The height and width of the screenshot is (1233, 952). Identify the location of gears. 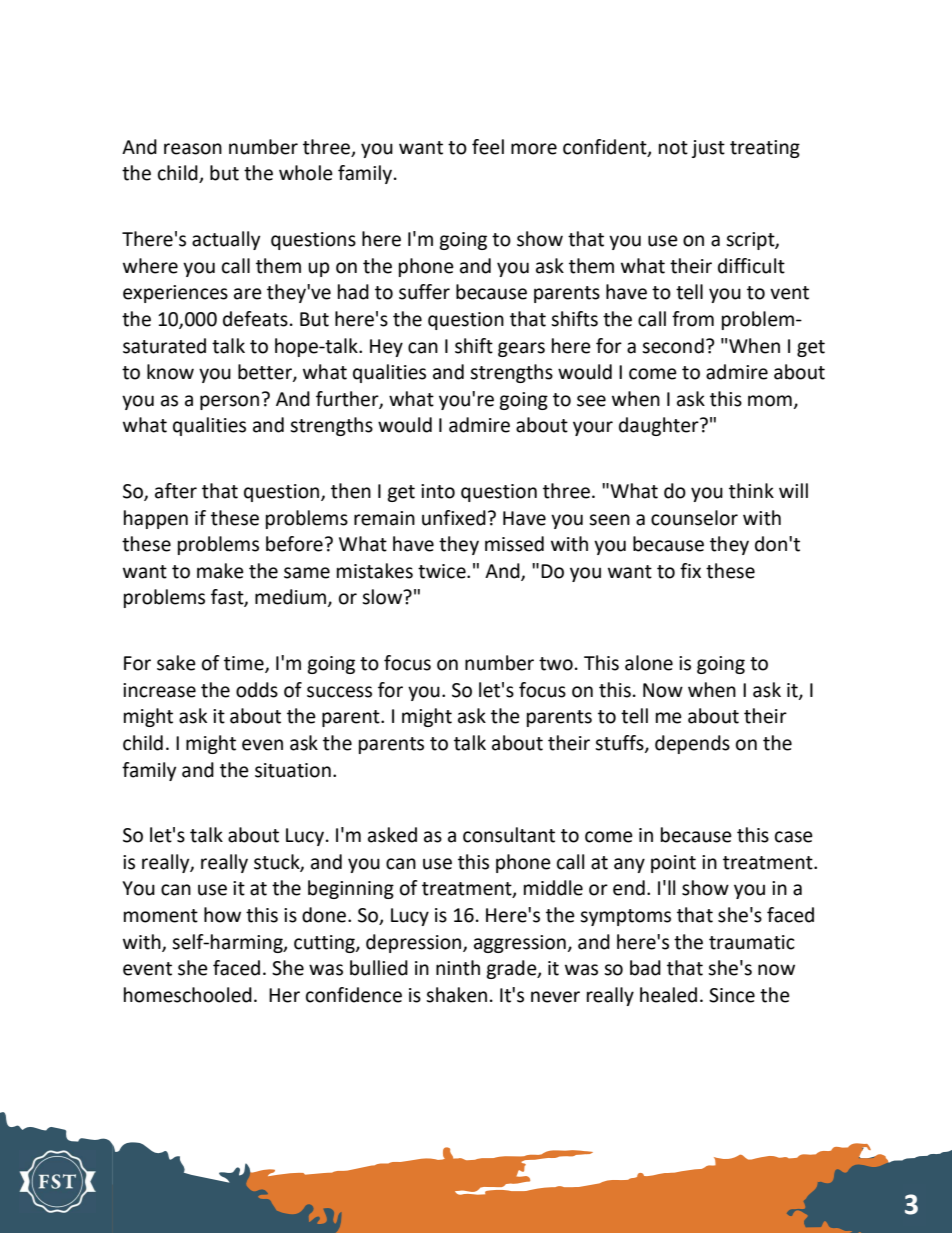
(521, 349).
